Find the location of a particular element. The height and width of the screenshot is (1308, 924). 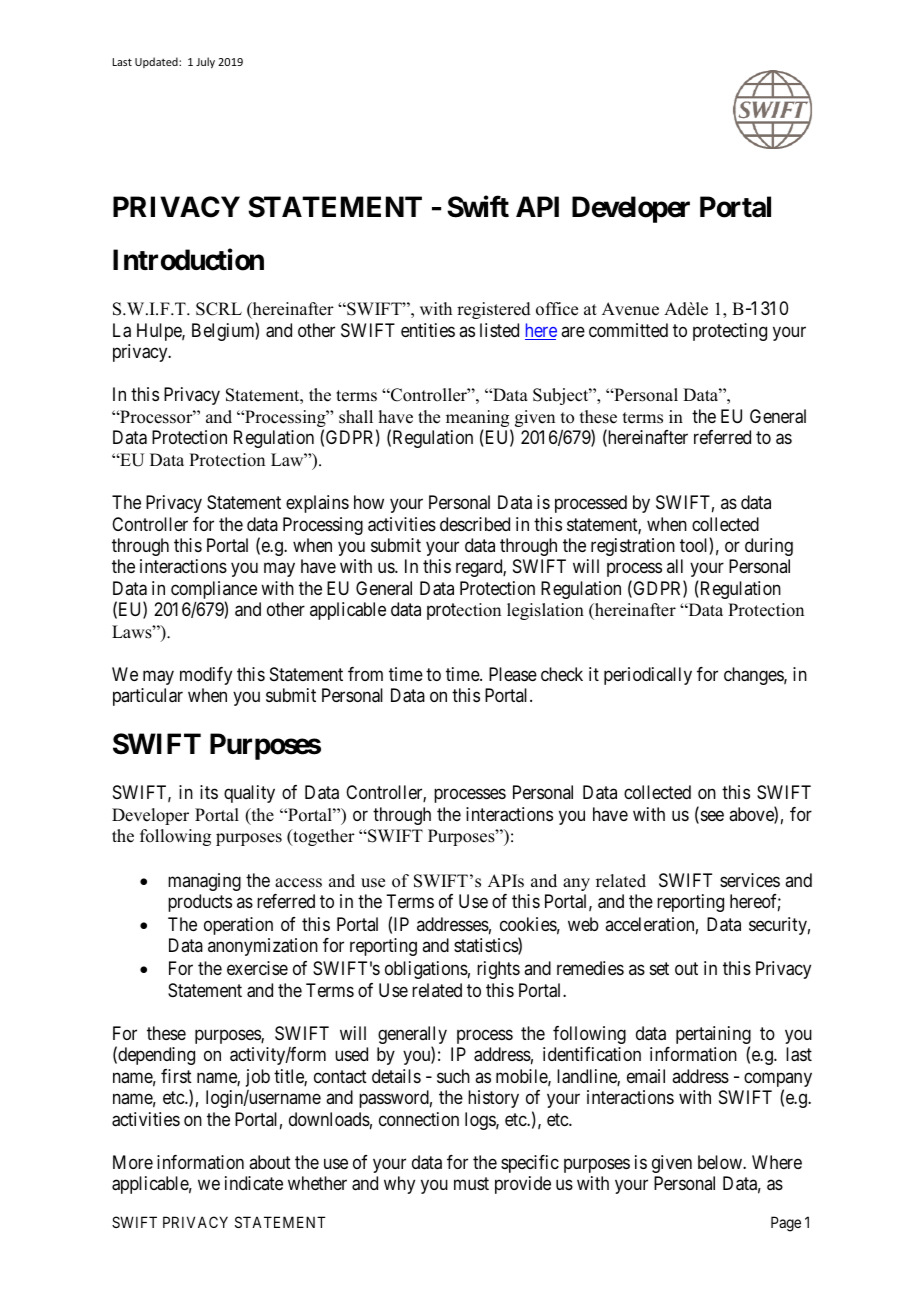

explains is located at coordinates (317, 504).
